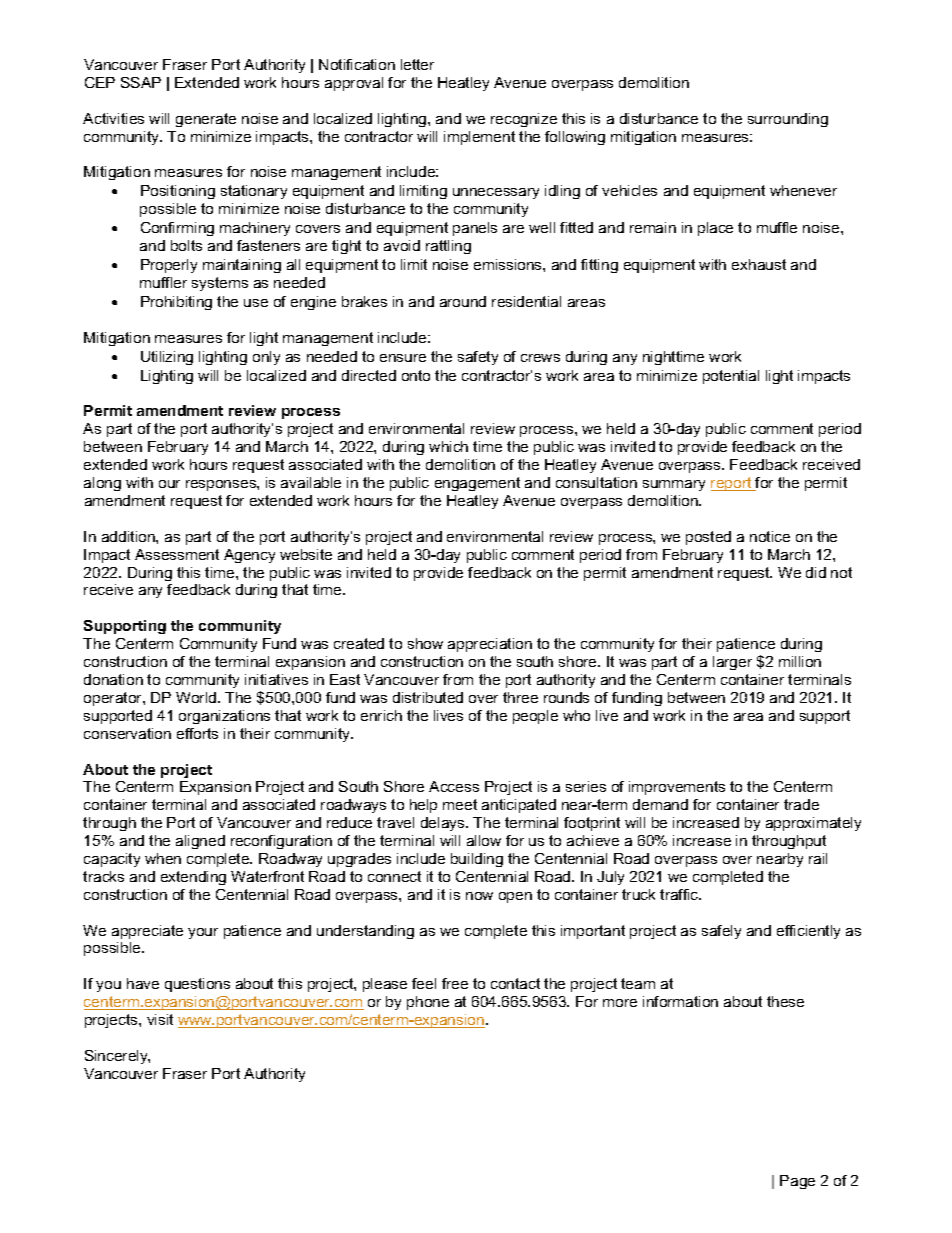 The height and width of the page is (1233, 952). What do you see at coordinates (479, 138) in the page?
I see `implement` at bounding box center [479, 138].
